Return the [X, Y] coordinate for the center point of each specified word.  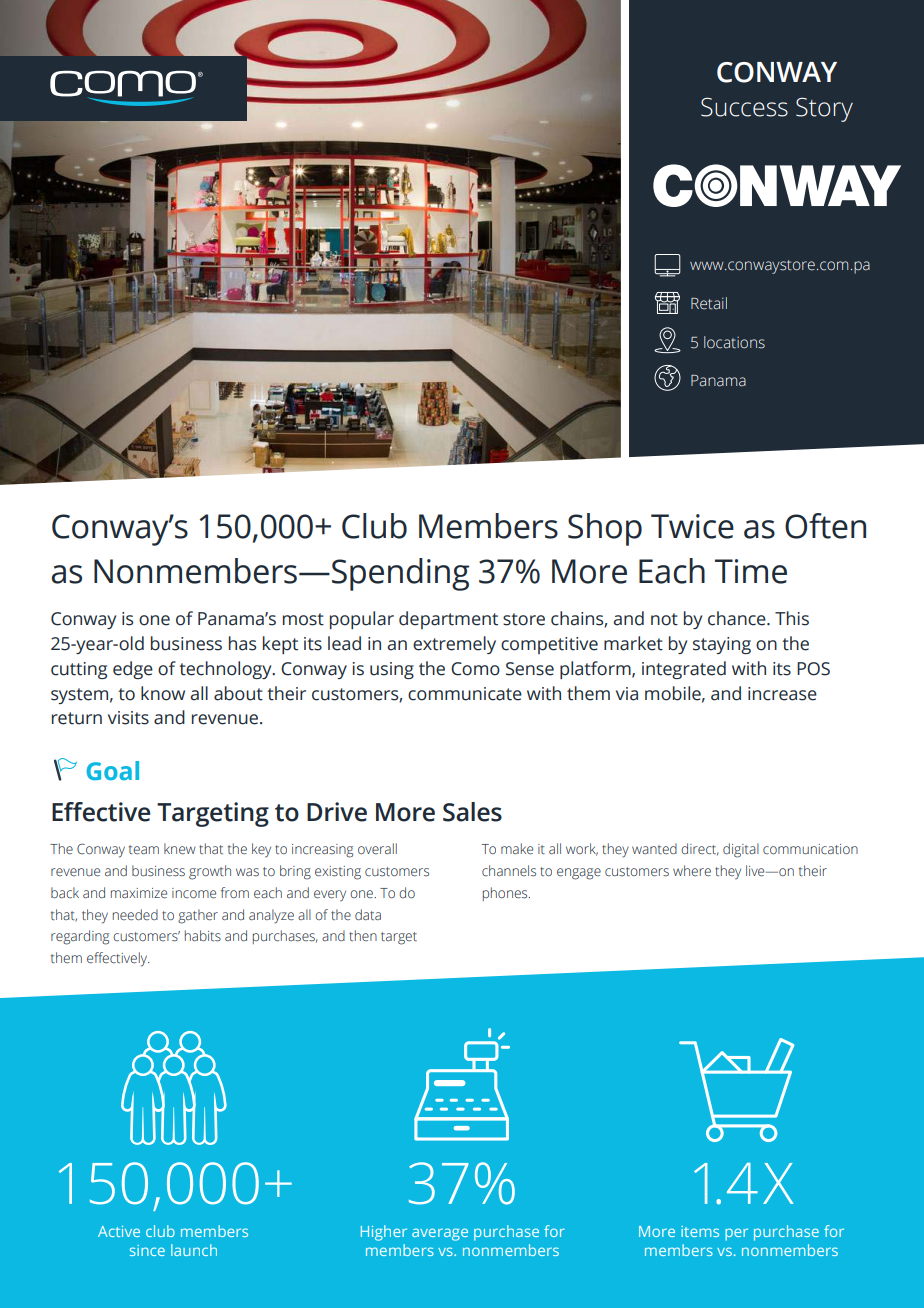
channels [509, 870]
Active [119, 1231]
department [448, 620]
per [736, 1234]
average [440, 1234]
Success [744, 107]
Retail [709, 303]
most [303, 619]
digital [741, 850]
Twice [692, 526]
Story [824, 109]
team [144, 849]
